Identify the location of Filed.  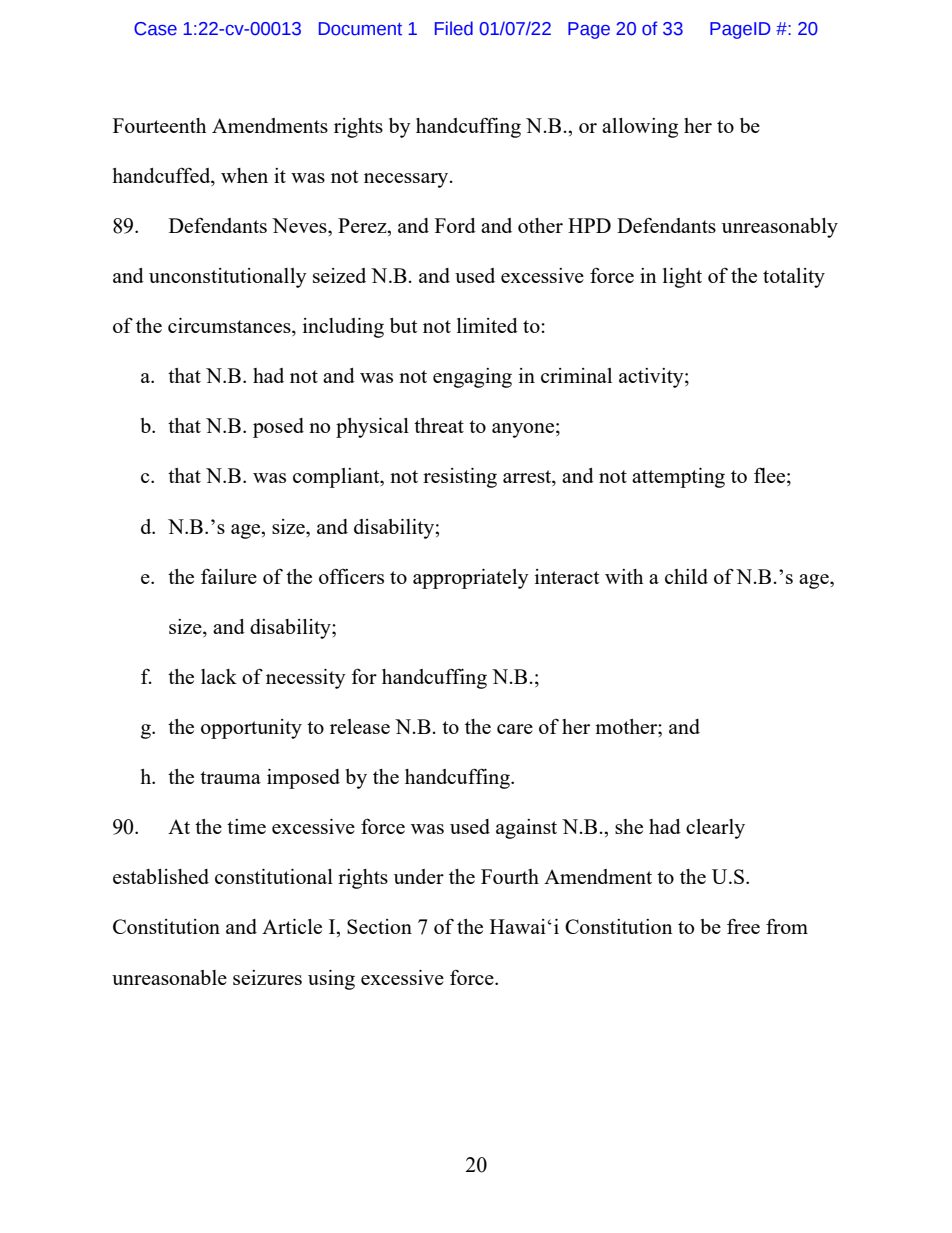
(454, 28).
